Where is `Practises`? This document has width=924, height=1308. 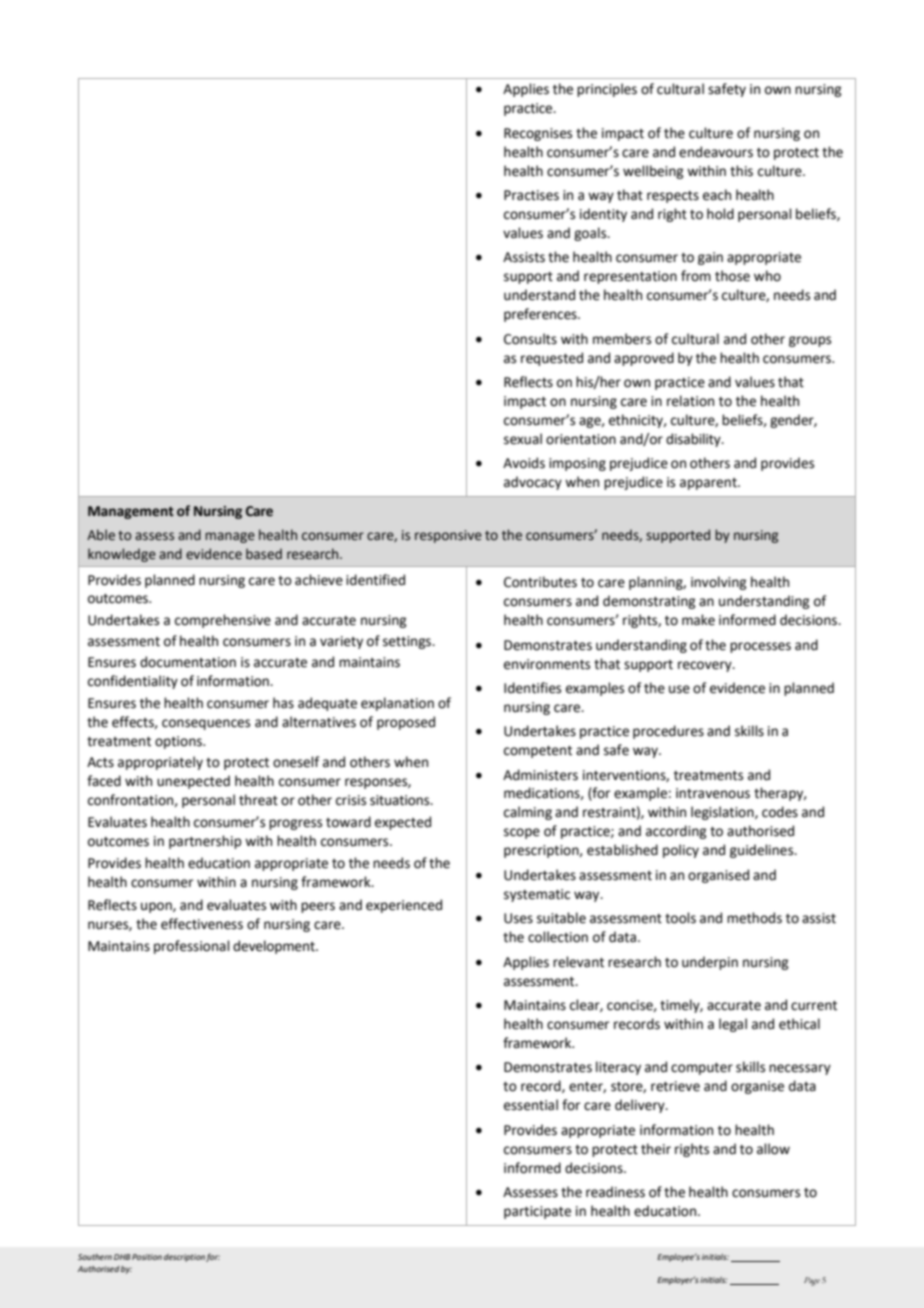
Practises is located at coordinates (531, 195).
